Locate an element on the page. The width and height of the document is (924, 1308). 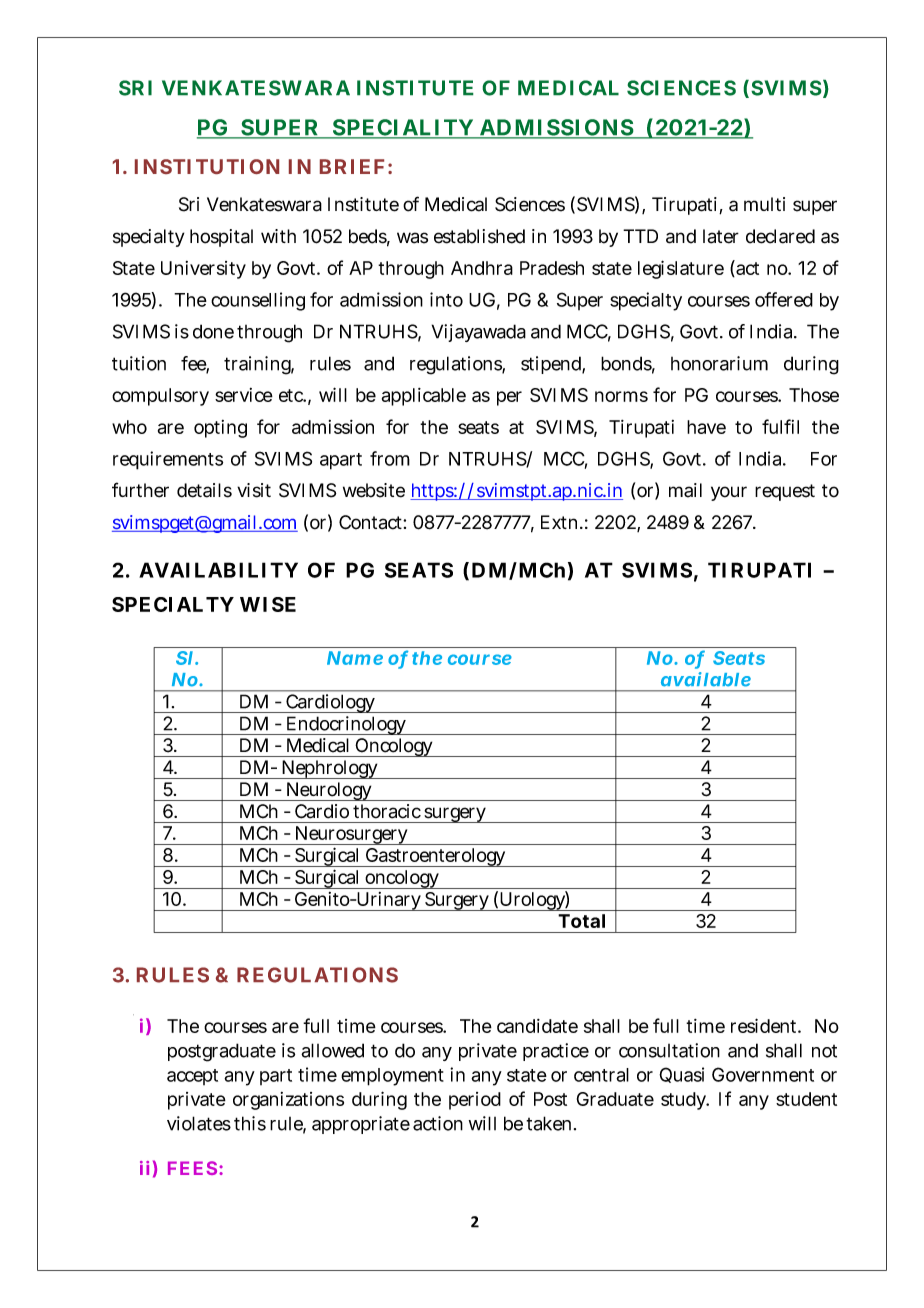
Name is located at coordinates (355, 658).
